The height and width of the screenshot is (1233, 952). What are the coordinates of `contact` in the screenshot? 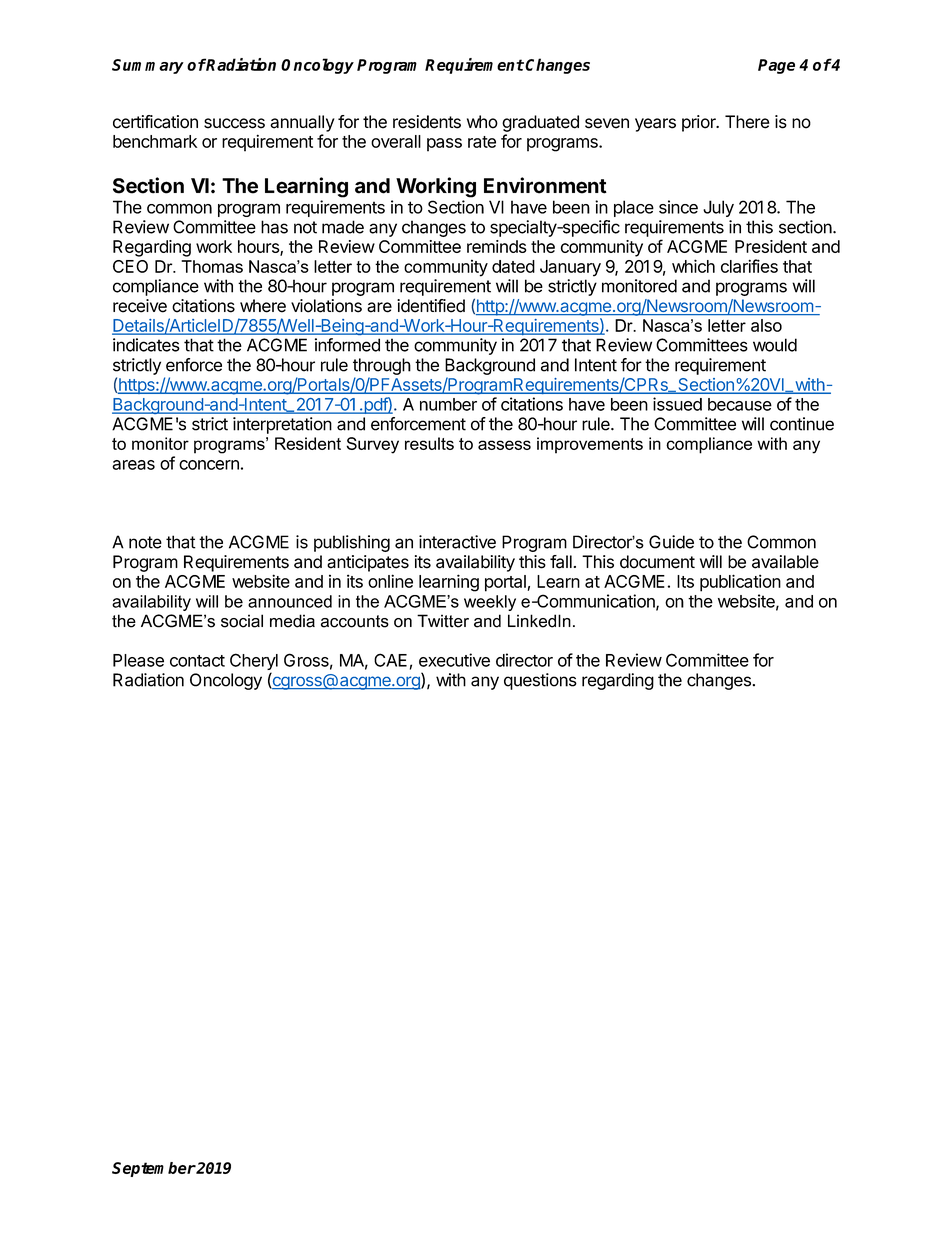 It's located at (197, 661).
